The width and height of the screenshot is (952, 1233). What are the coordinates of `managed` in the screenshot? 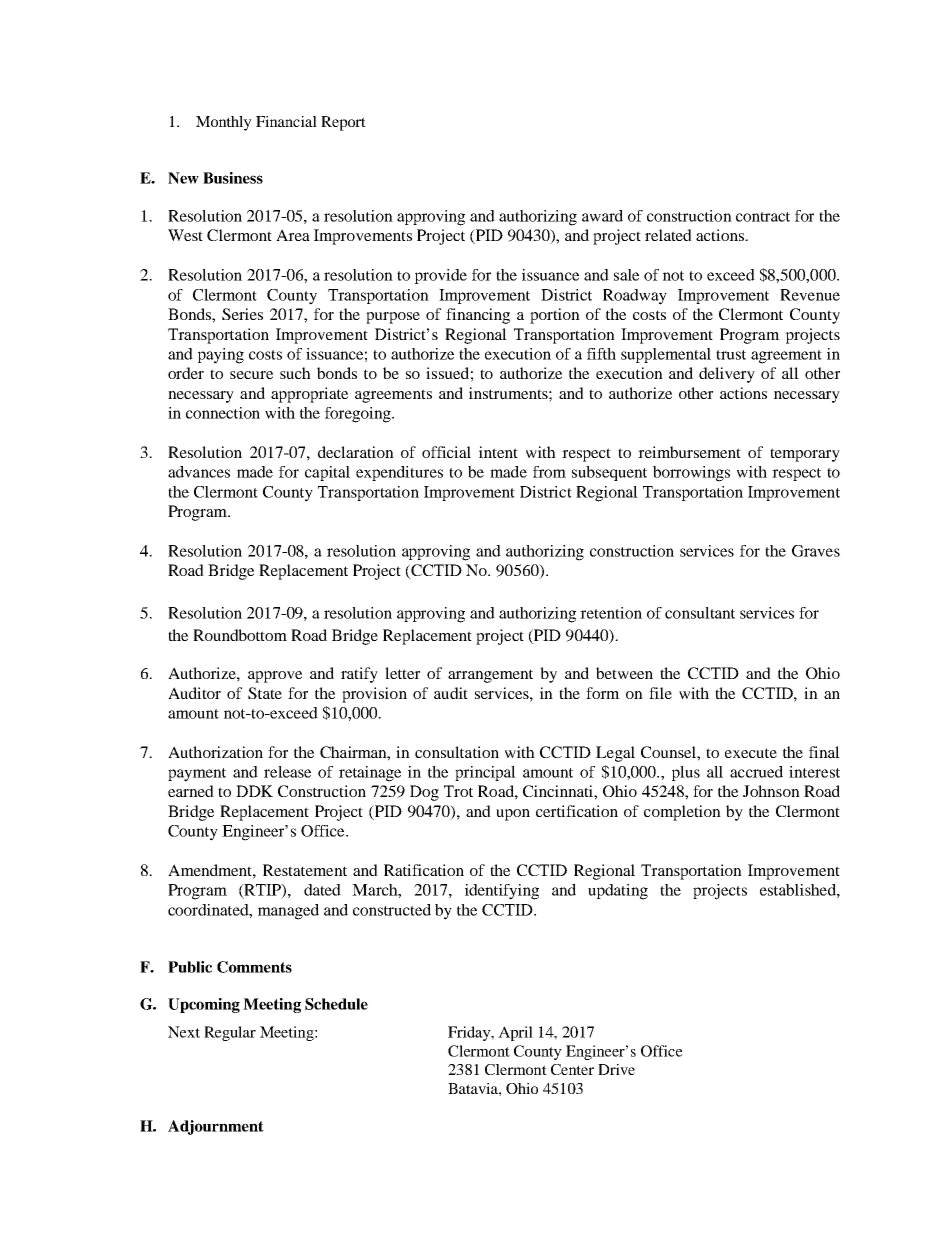 It's located at (288, 912).
